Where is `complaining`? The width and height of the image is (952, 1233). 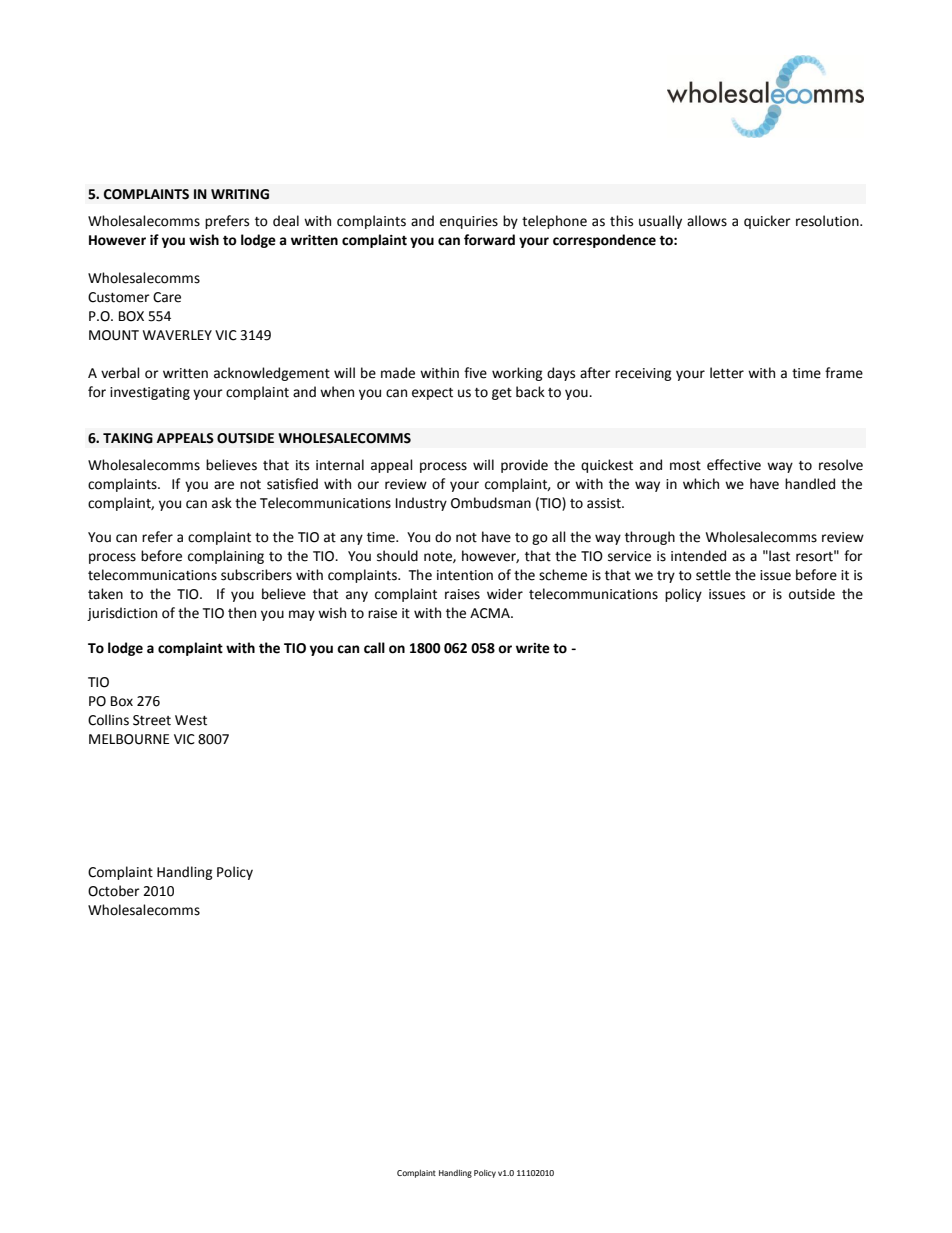
complaining is located at coordinates (226, 557).
